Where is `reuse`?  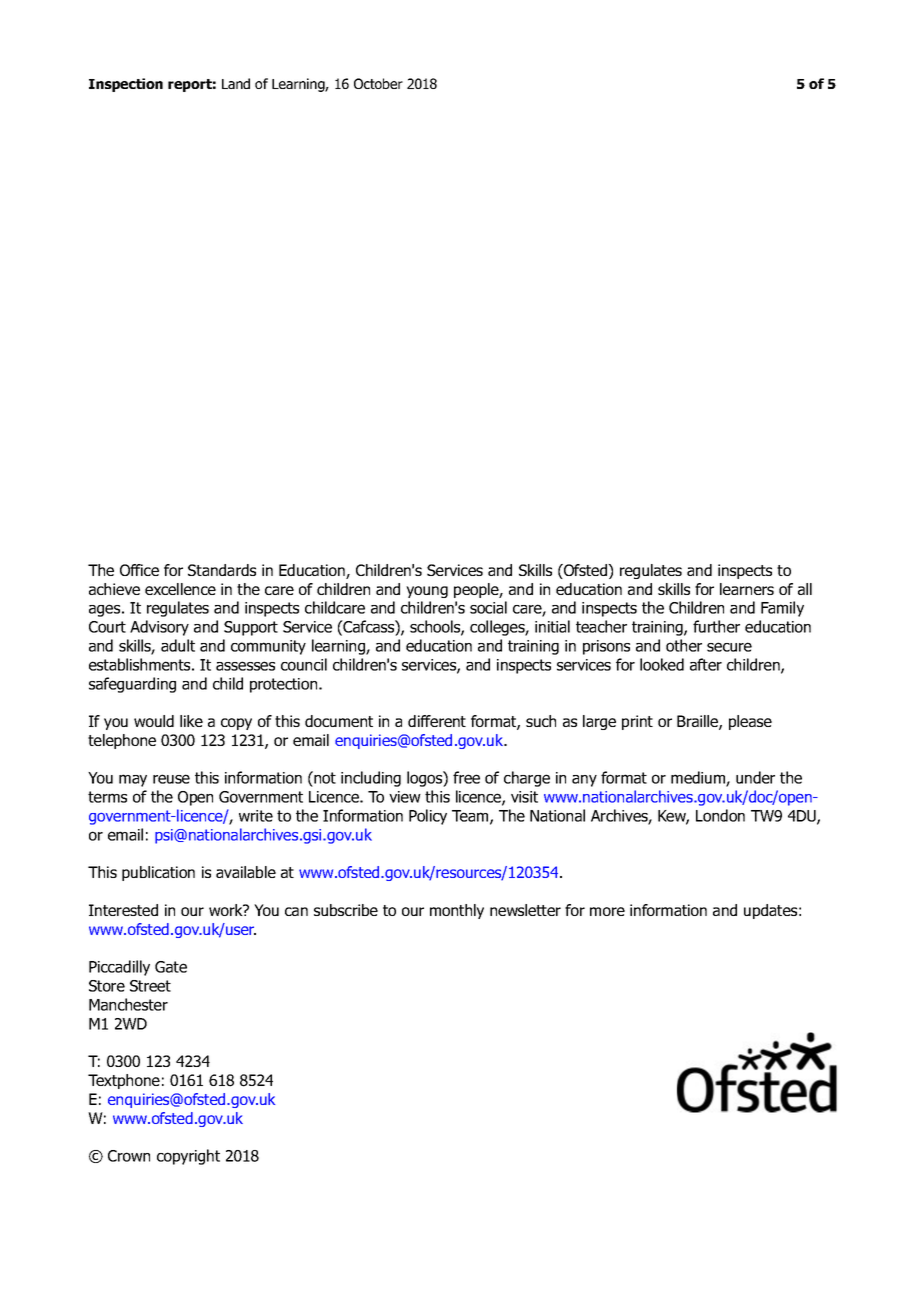 reuse is located at coordinates (171, 779).
